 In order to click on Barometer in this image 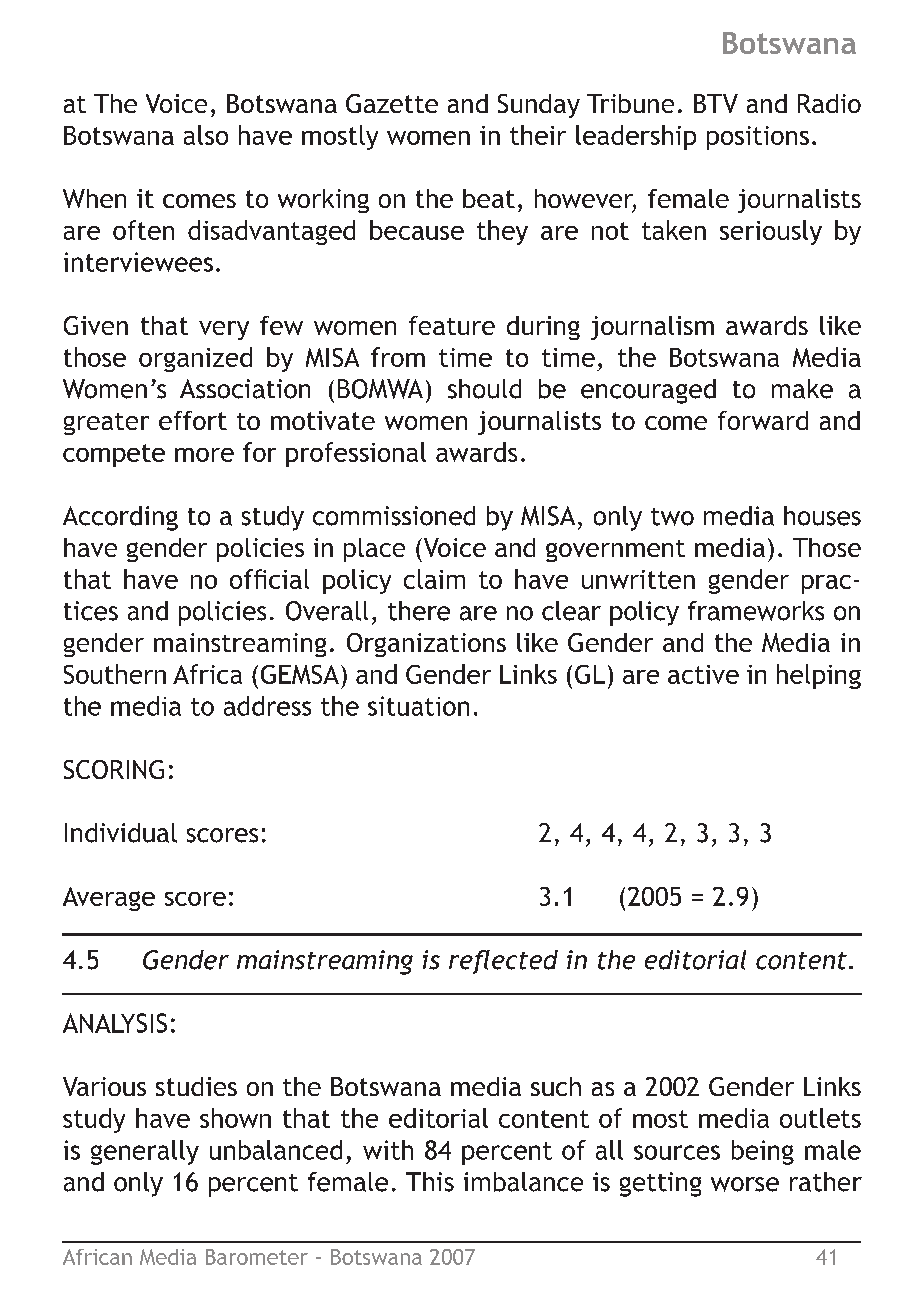, I will do `click(257, 1257)`.
